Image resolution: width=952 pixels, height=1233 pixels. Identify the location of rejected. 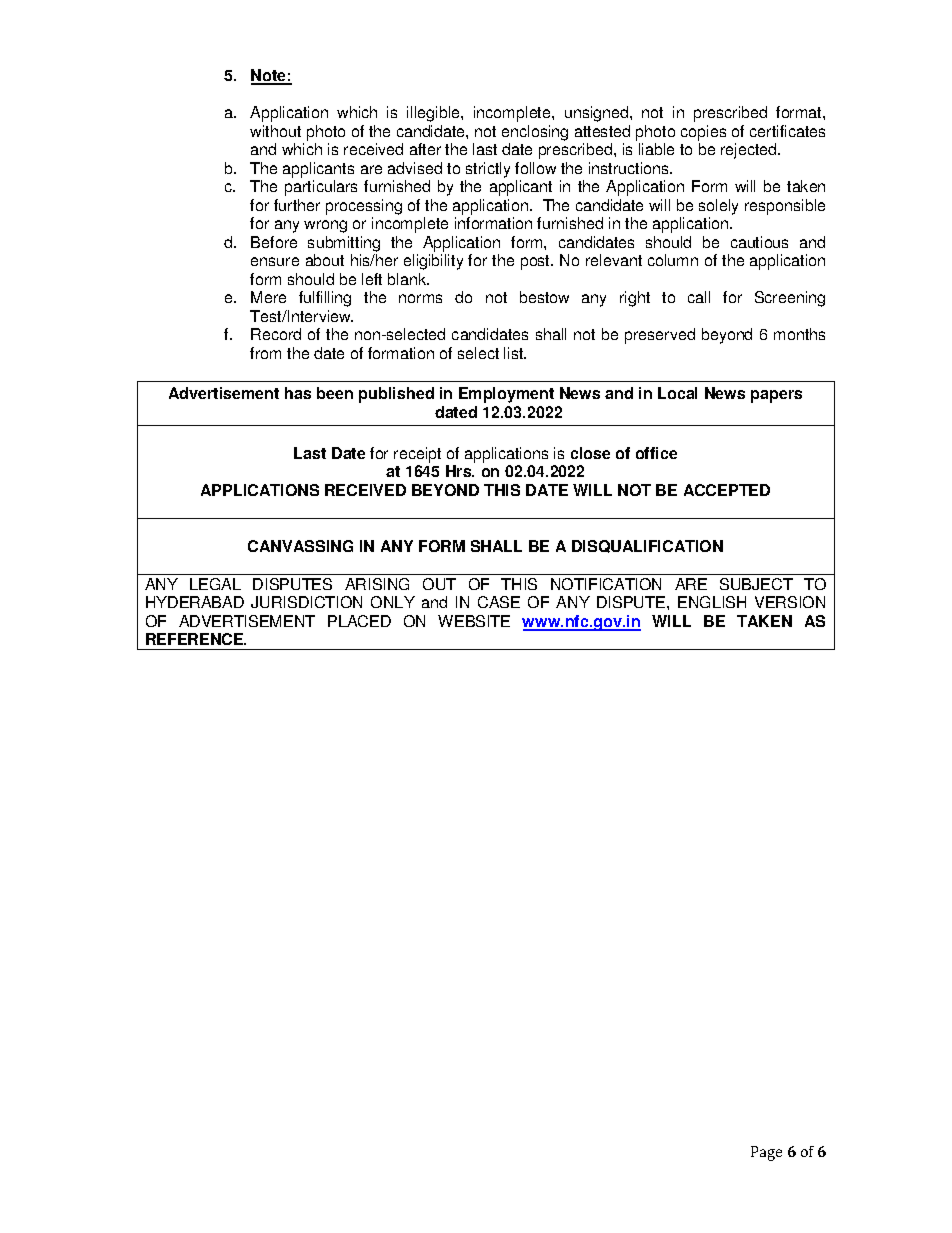
(750, 151).
